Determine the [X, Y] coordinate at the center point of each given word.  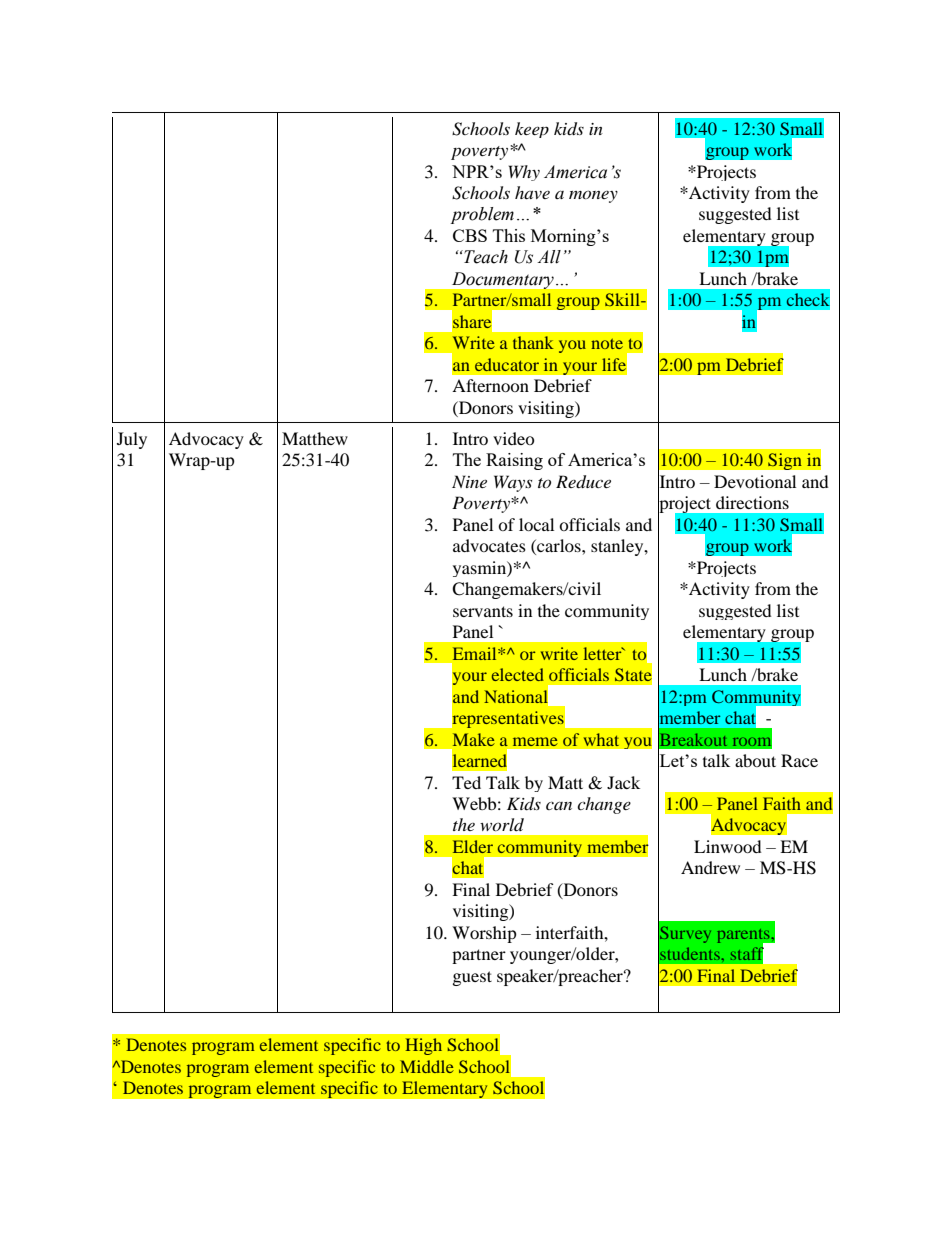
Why [524, 173]
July [132, 440]
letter [604, 653]
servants [483, 611]
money [593, 196]
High [423, 1046]
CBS [470, 235]
